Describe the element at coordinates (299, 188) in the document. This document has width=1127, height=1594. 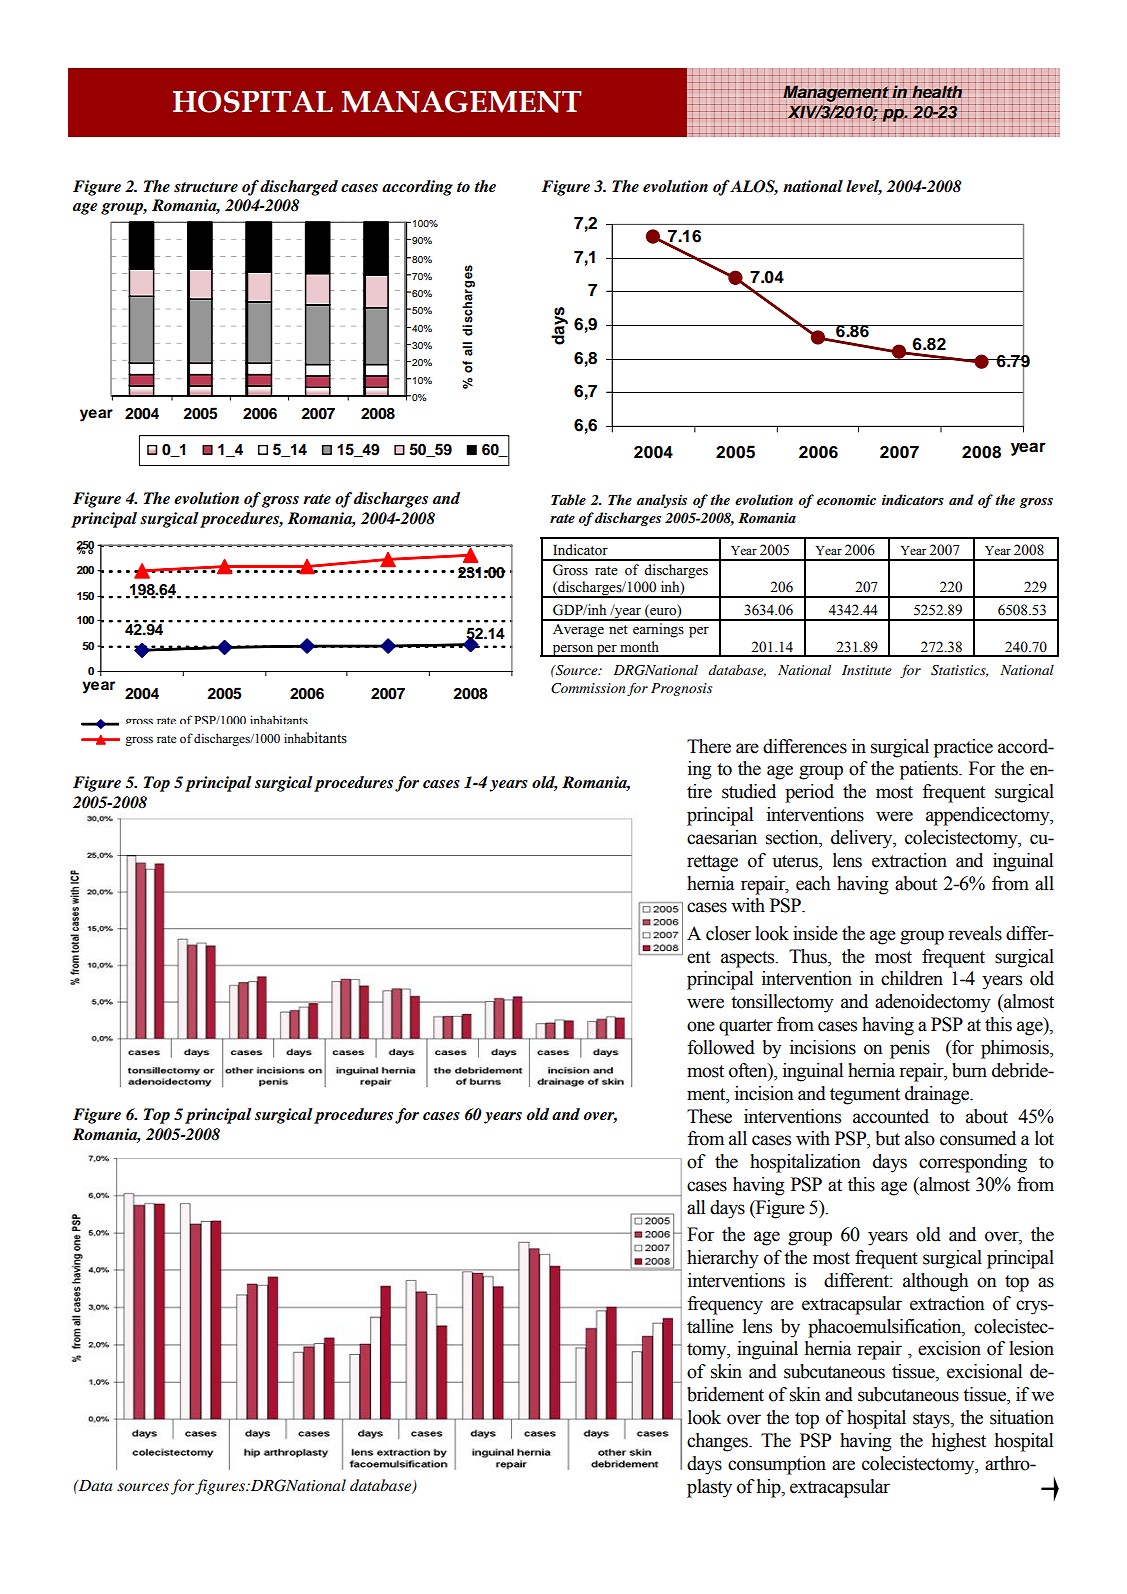
I see `discharged` at that location.
